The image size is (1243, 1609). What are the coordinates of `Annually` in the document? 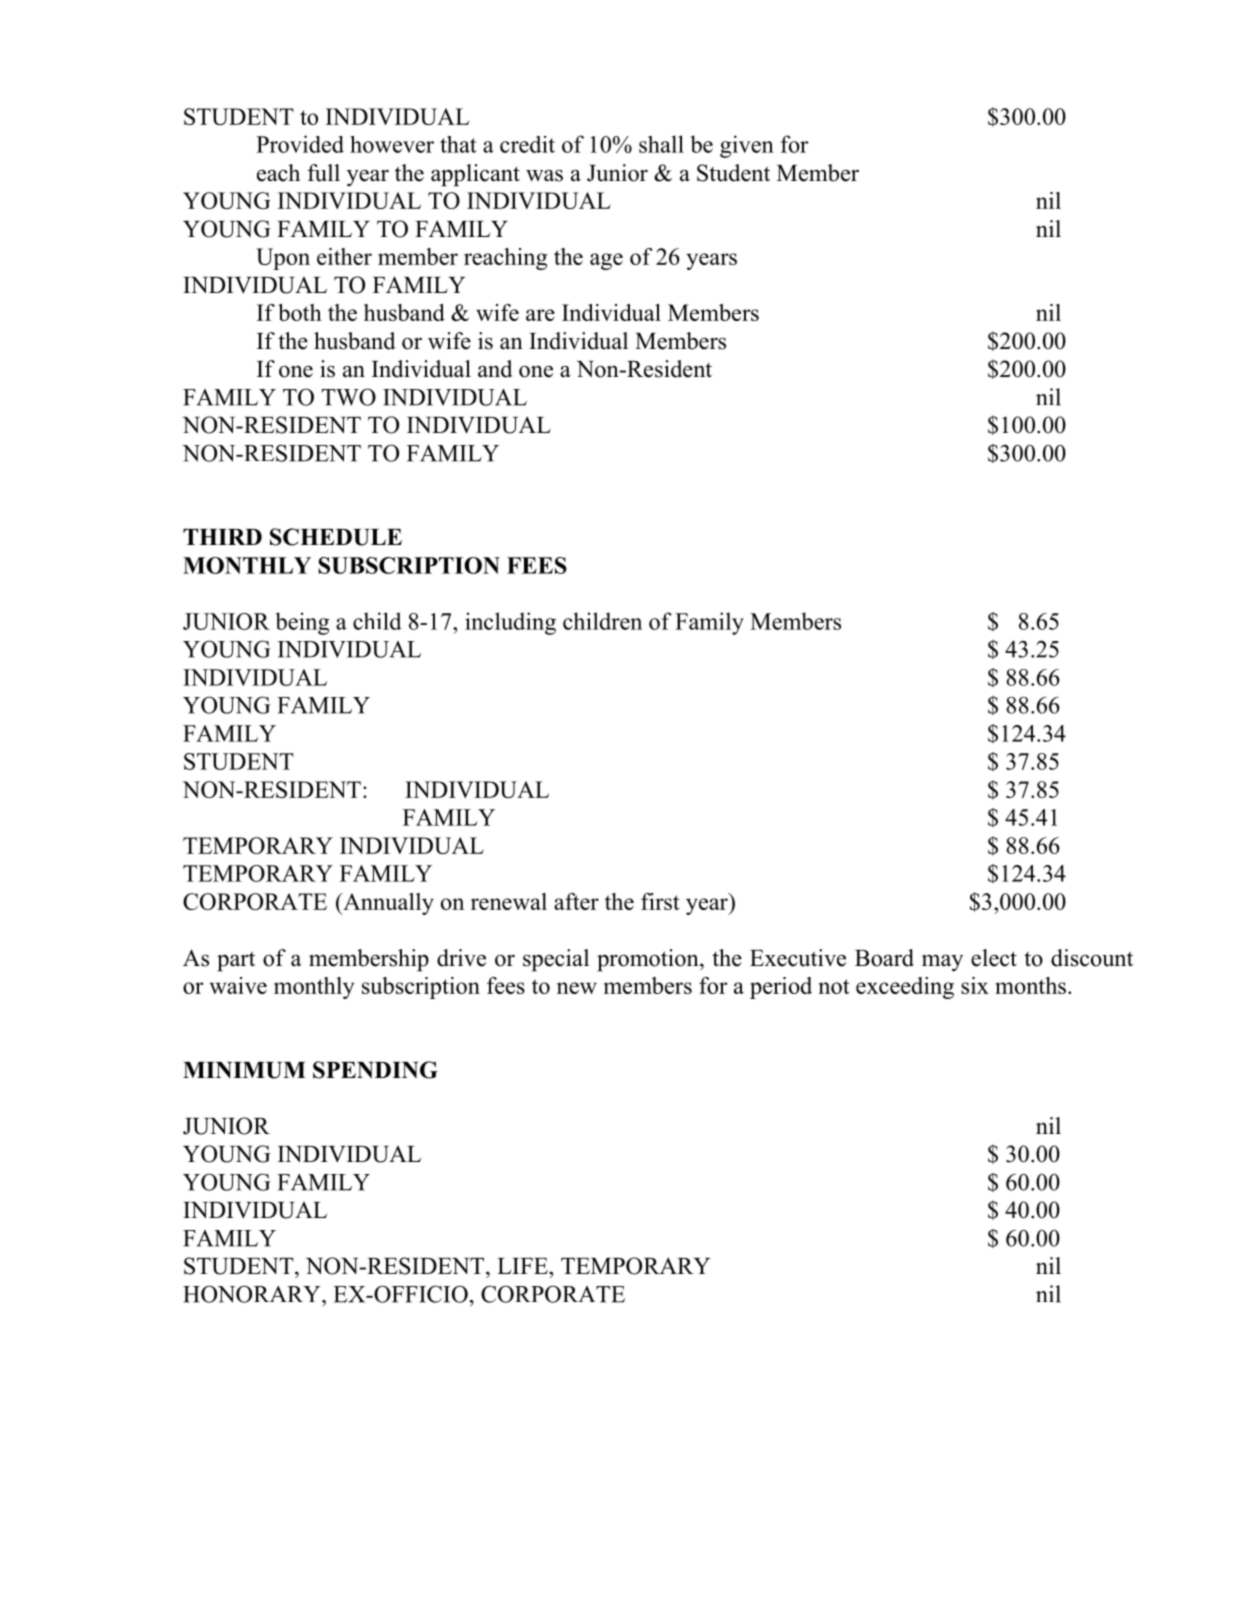 It's located at (387, 904).
